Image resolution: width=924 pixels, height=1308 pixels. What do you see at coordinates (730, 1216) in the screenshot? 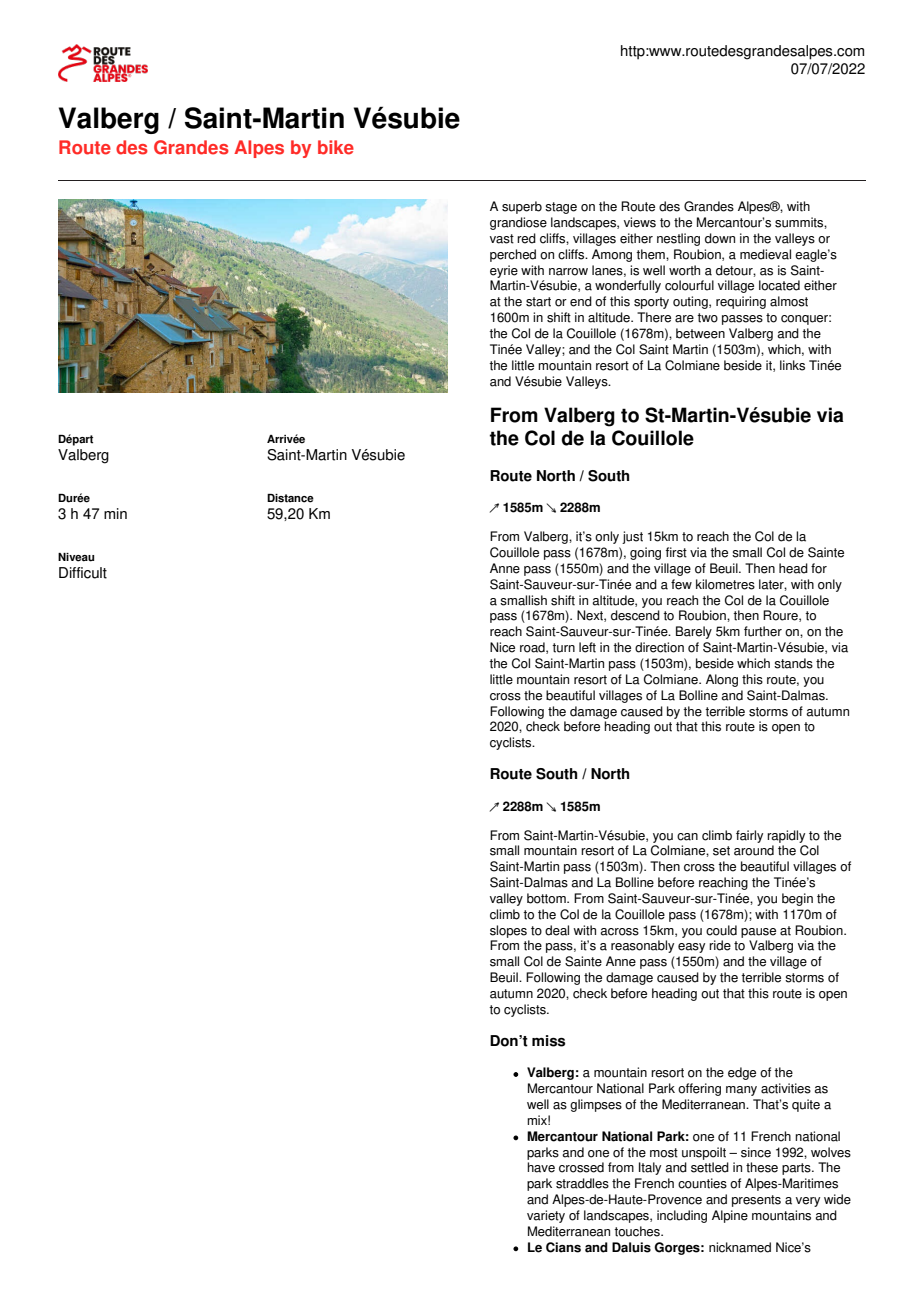
I see `Alpine` at bounding box center [730, 1216].
